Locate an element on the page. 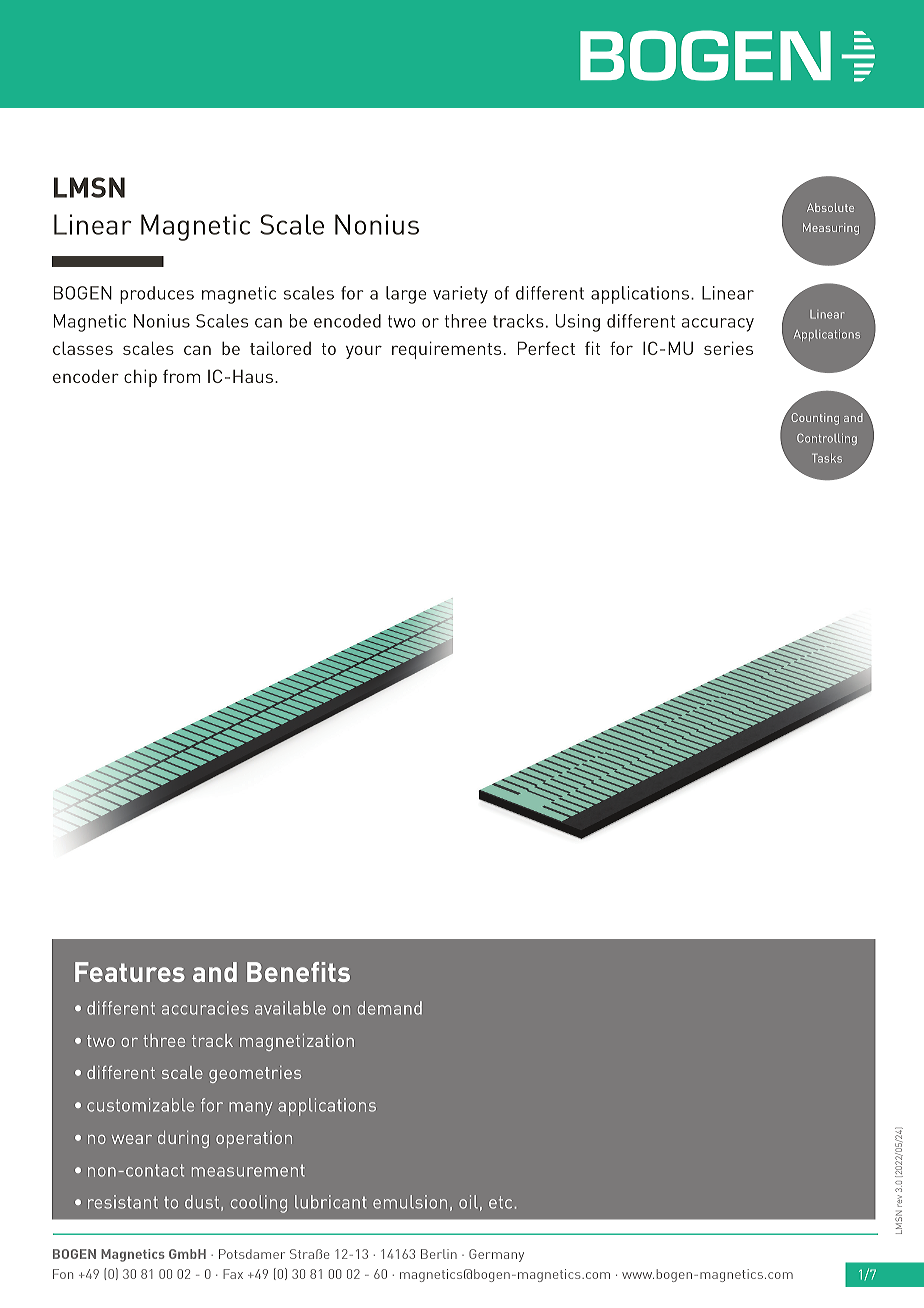  resistant is located at coordinates (123, 1202).
